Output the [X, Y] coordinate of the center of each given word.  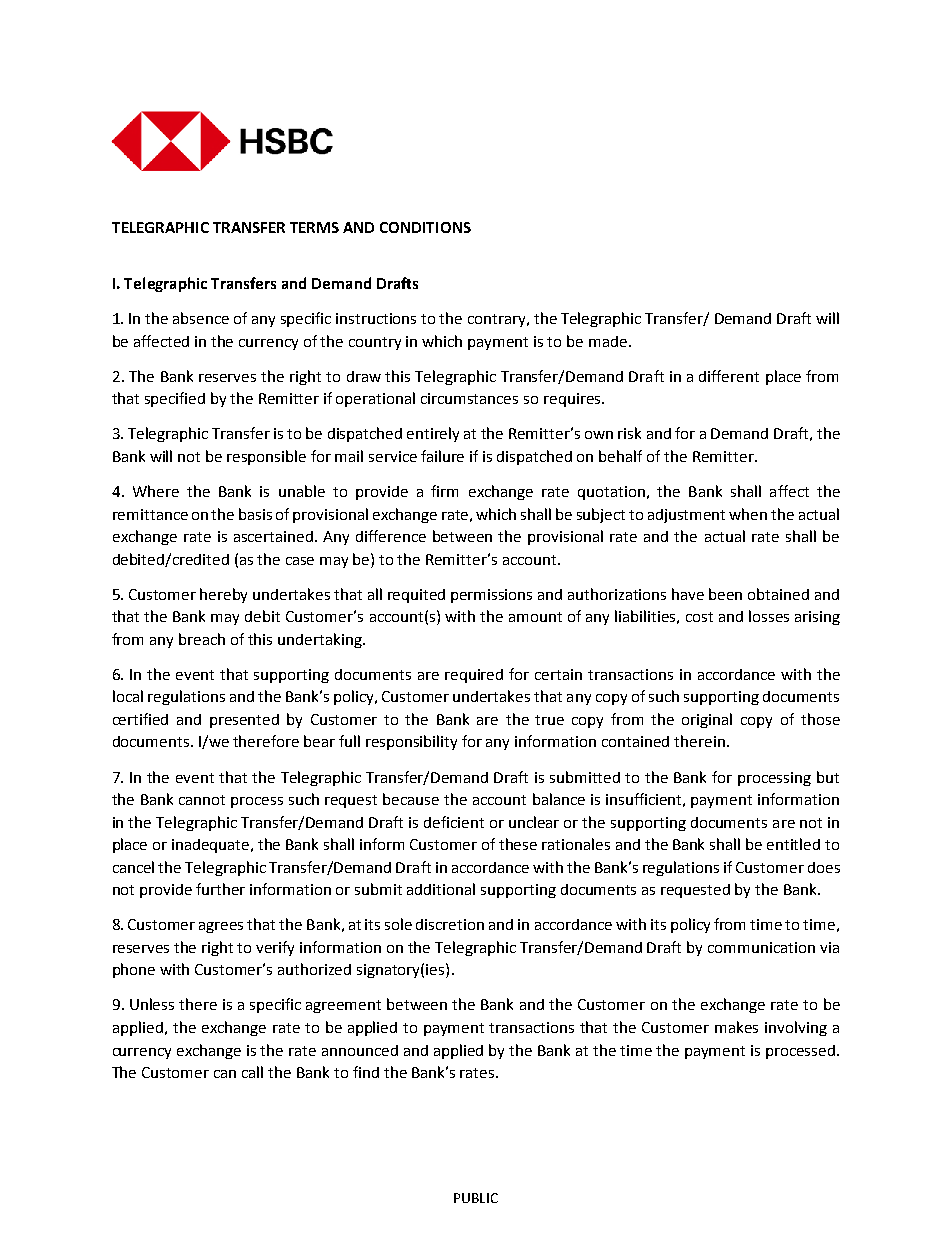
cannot [202, 800]
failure [442, 456]
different [729, 376]
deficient [454, 822]
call [252, 1072]
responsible [266, 457]
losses [769, 616]
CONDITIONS [425, 227]
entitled [793, 844]
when [748, 514]
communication [761, 947]
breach [202, 639]
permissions [491, 596]
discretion [450, 924]
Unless [152, 1004]
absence [201, 318]
